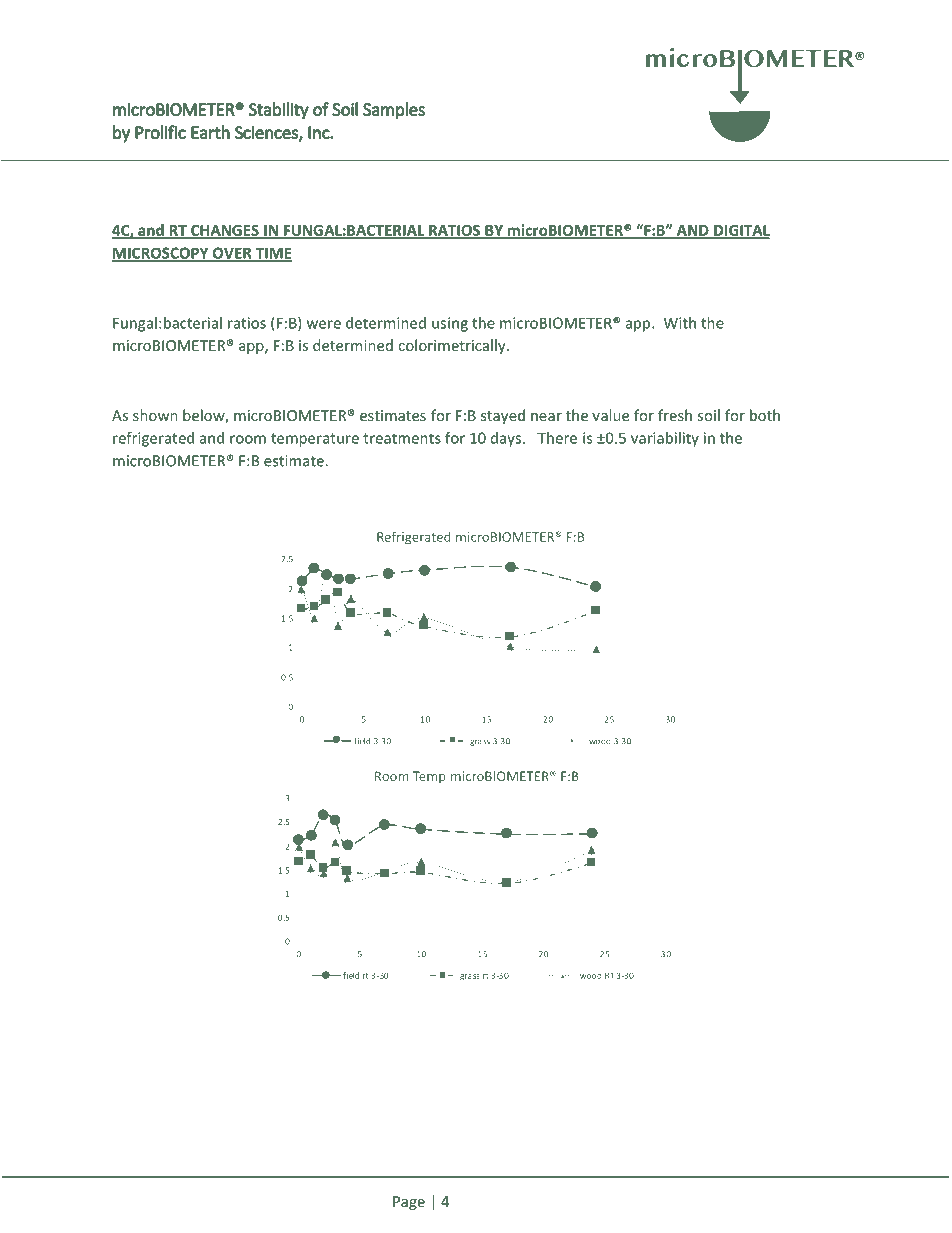 The image size is (952, 1233). What do you see at coordinates (210, 132) in the document?
I see `Earth` at bounding box center [210, 132].
